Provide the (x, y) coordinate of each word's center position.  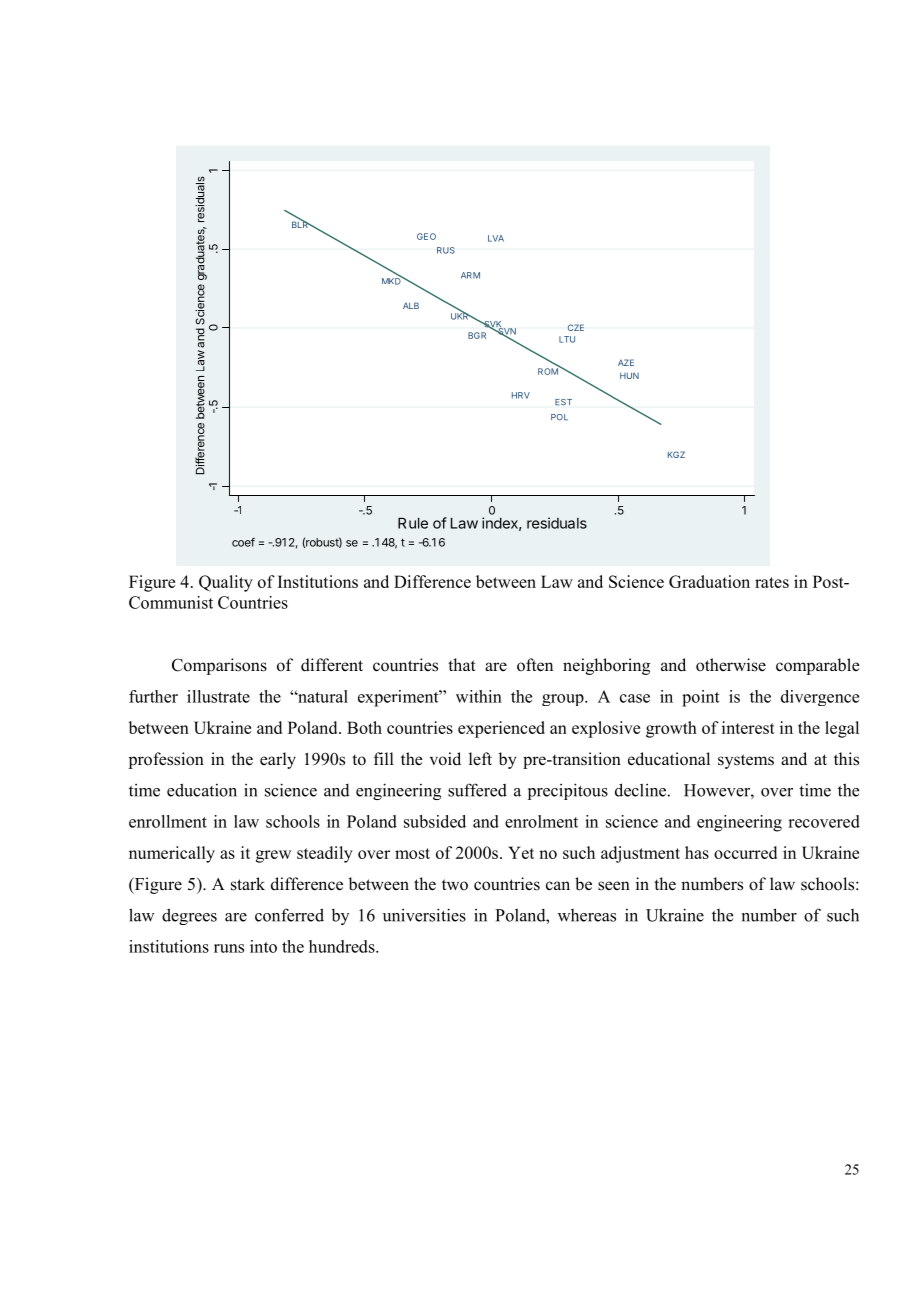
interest (748, 727)
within (479, 696)
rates (772, 582)
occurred (745, 852)
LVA (496, 238)
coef (243, 542)
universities (424, 915)
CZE (576, 327)
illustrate (218, 696)
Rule (413, 523)
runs (229, 948)
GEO (426, 236)
